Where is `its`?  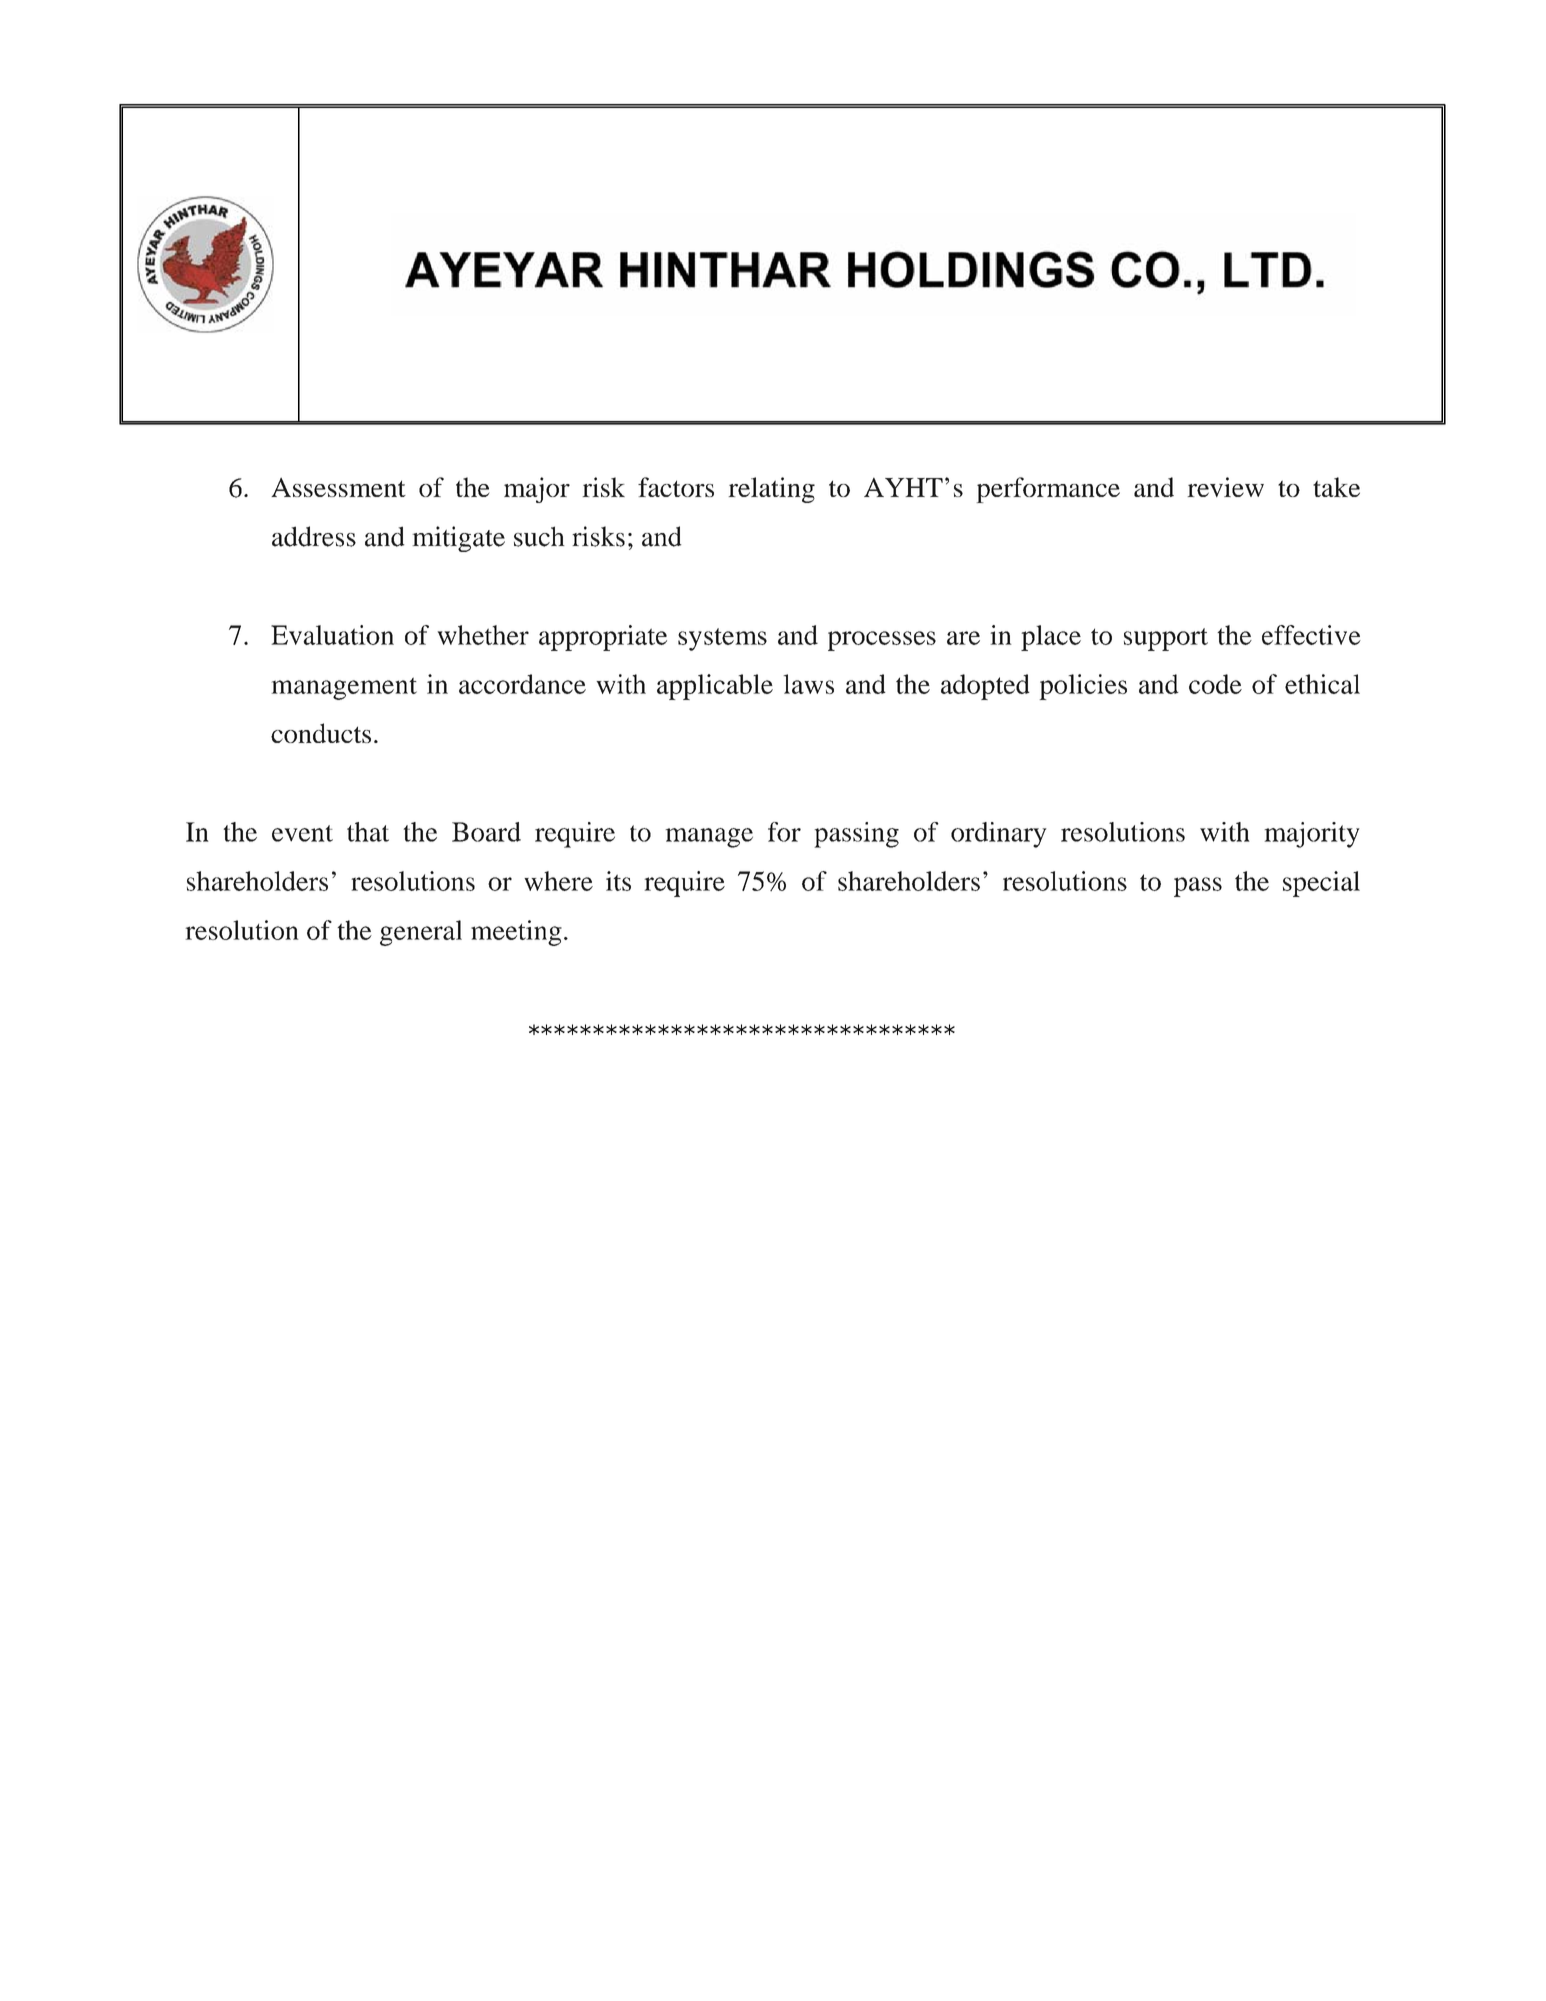 its is located at coordinates (618, 881).
